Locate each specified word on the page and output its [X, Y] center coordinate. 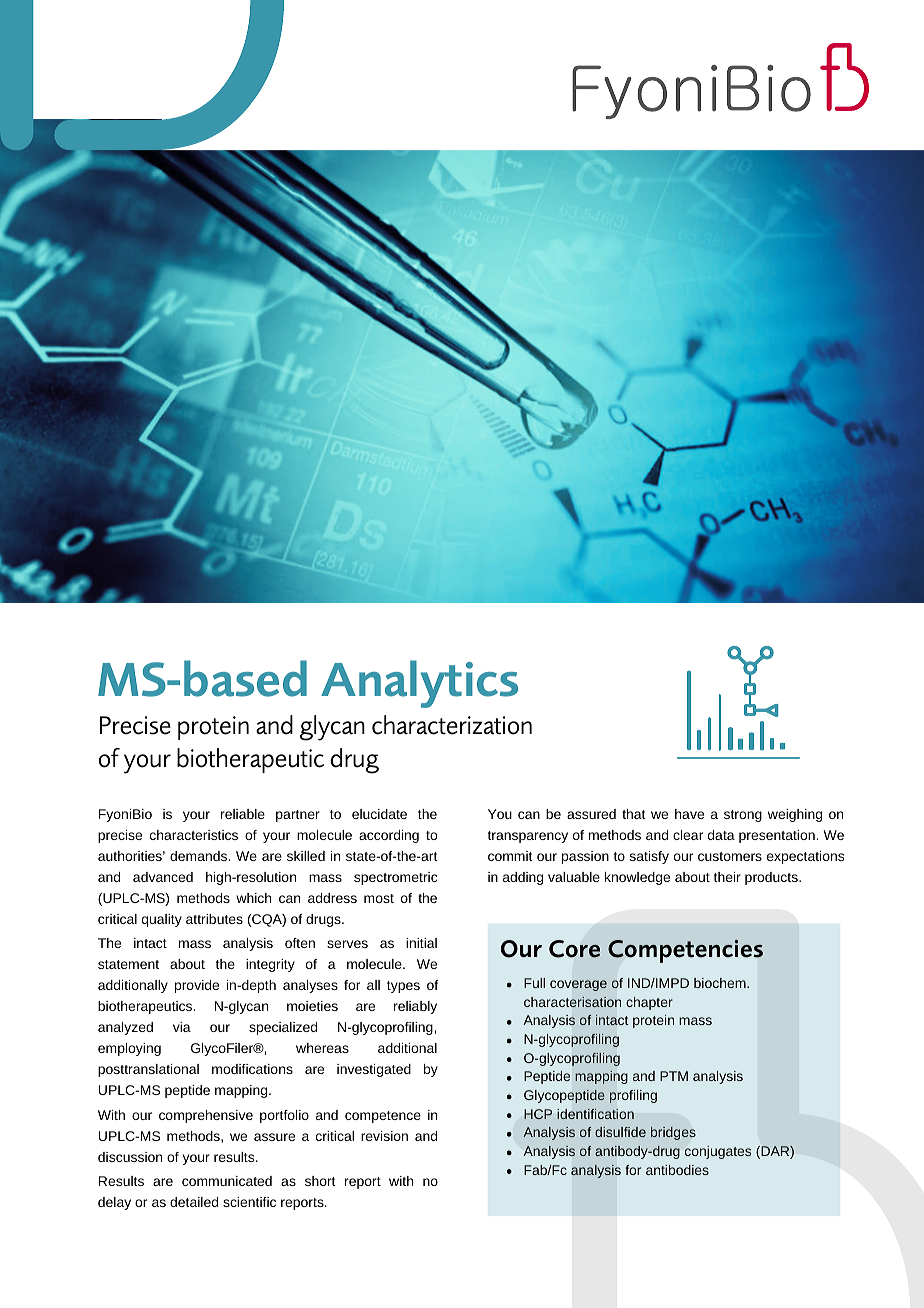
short [320, 1181]
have [689, 814]
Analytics [419, 684]
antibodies [677, 1170]
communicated [227, 1181]
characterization [452, 725]
